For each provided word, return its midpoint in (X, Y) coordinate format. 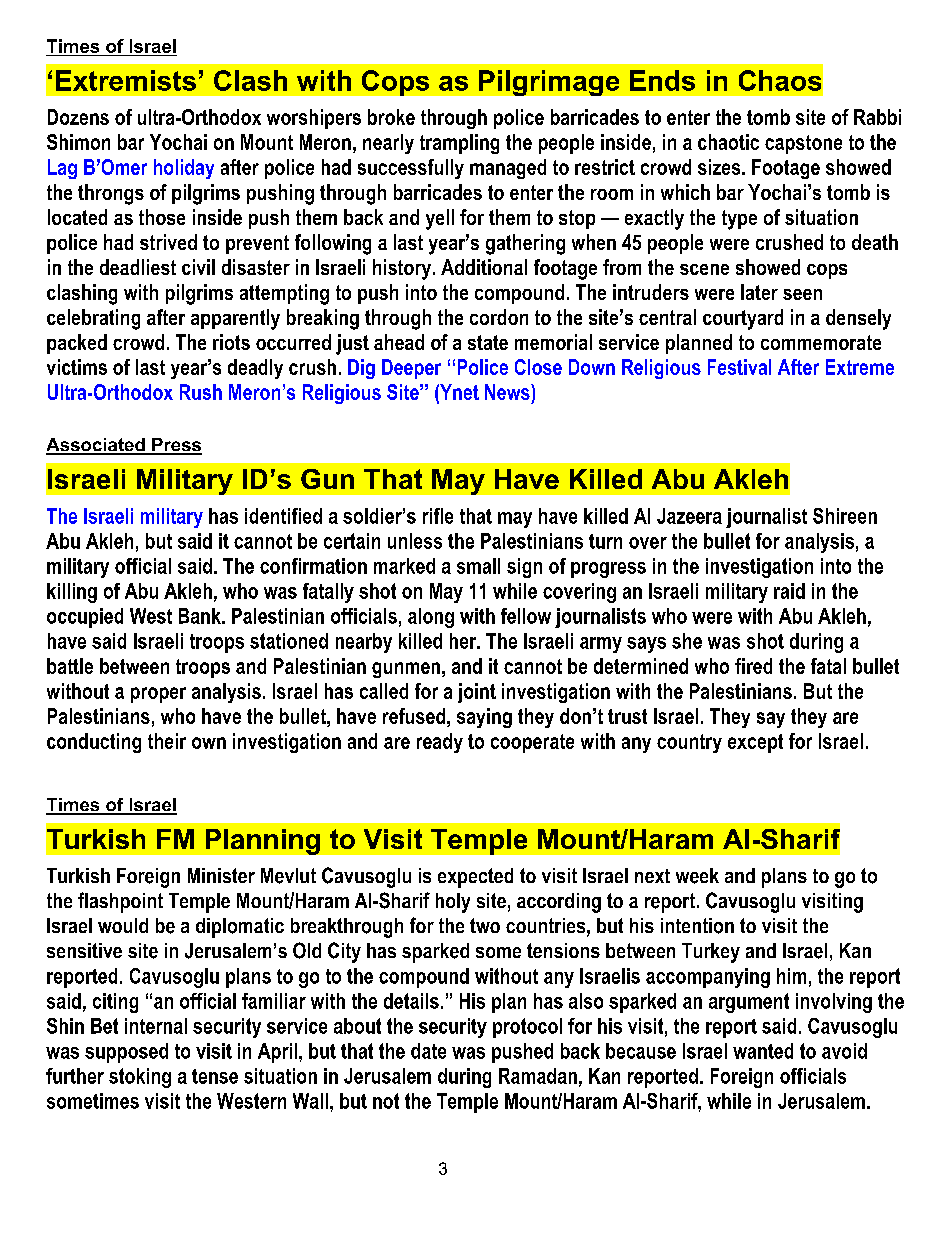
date (428, 1051)
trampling (459, 144)
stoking (140, 1078)
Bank (201, 616)
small (478, 566)
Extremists (126, 80)
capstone (803, 144)
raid (789, 591)
